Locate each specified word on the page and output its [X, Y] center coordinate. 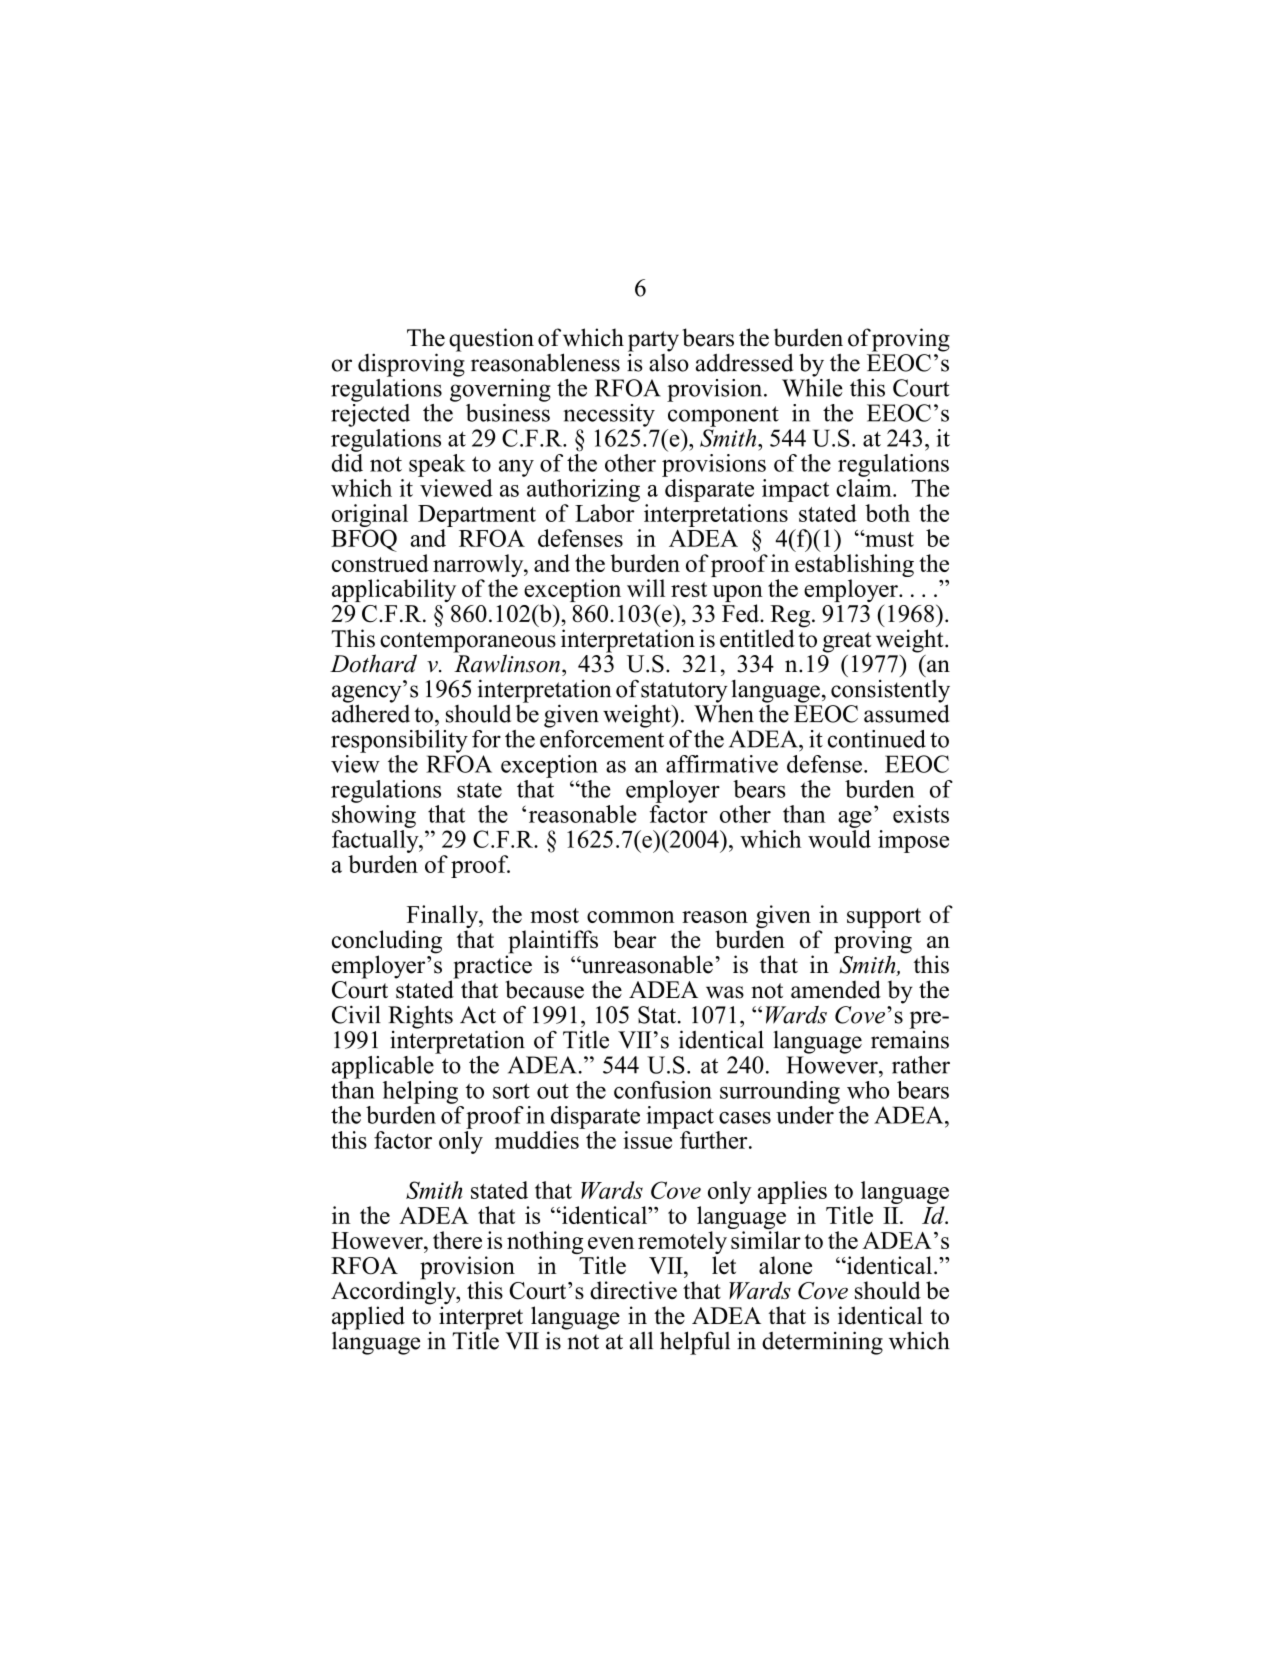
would [839, 839]
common [631, 917]
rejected [370, 414]
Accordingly [394, 1293]
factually [376, 841]
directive [633, 1290]
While [812, 386]
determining [822, 1343]
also [669, 361]
